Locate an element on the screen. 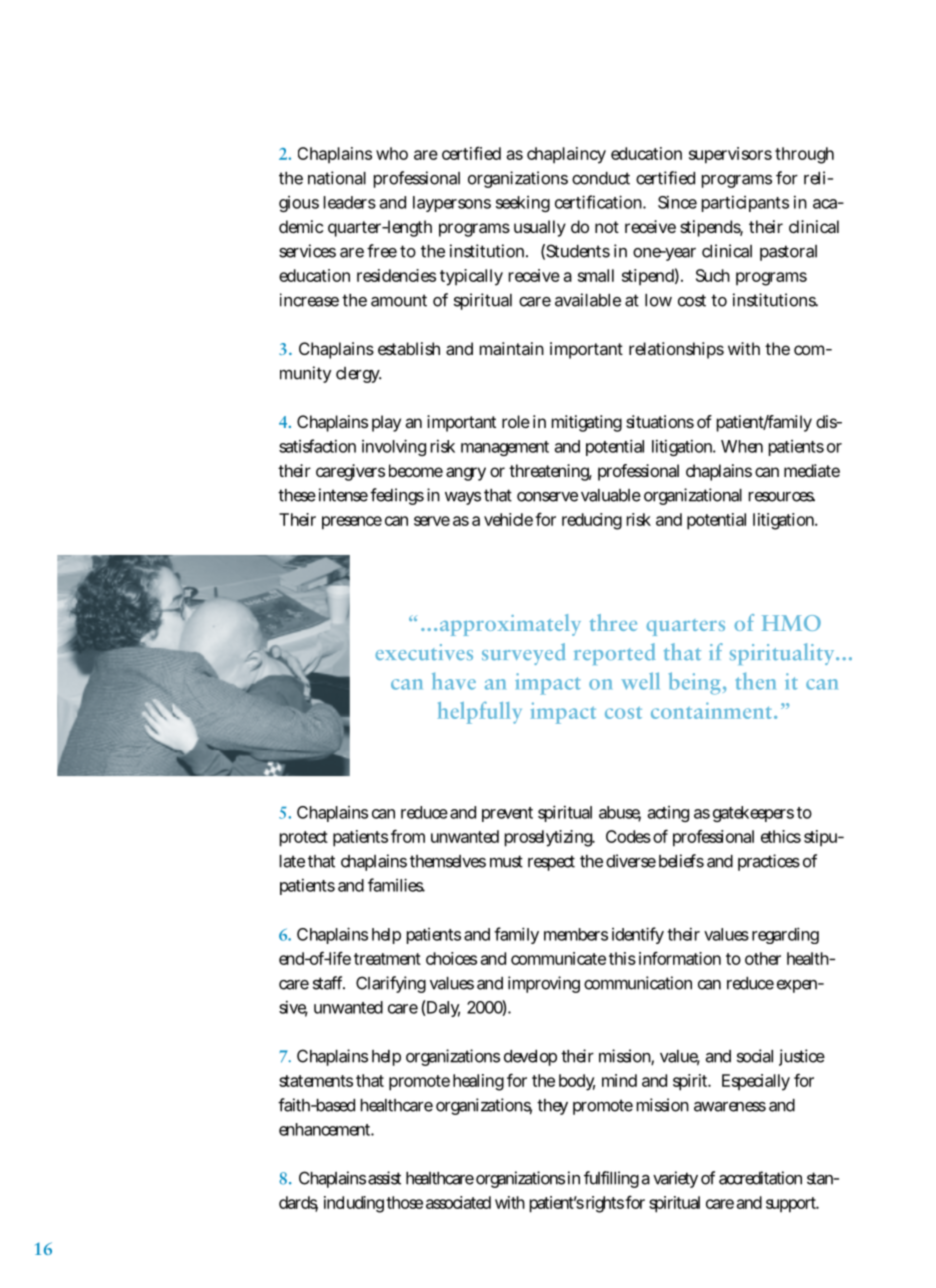 Image resolution: width=936 pixels, height=1288 pixels. presence is located at coordinates (352, 523).
